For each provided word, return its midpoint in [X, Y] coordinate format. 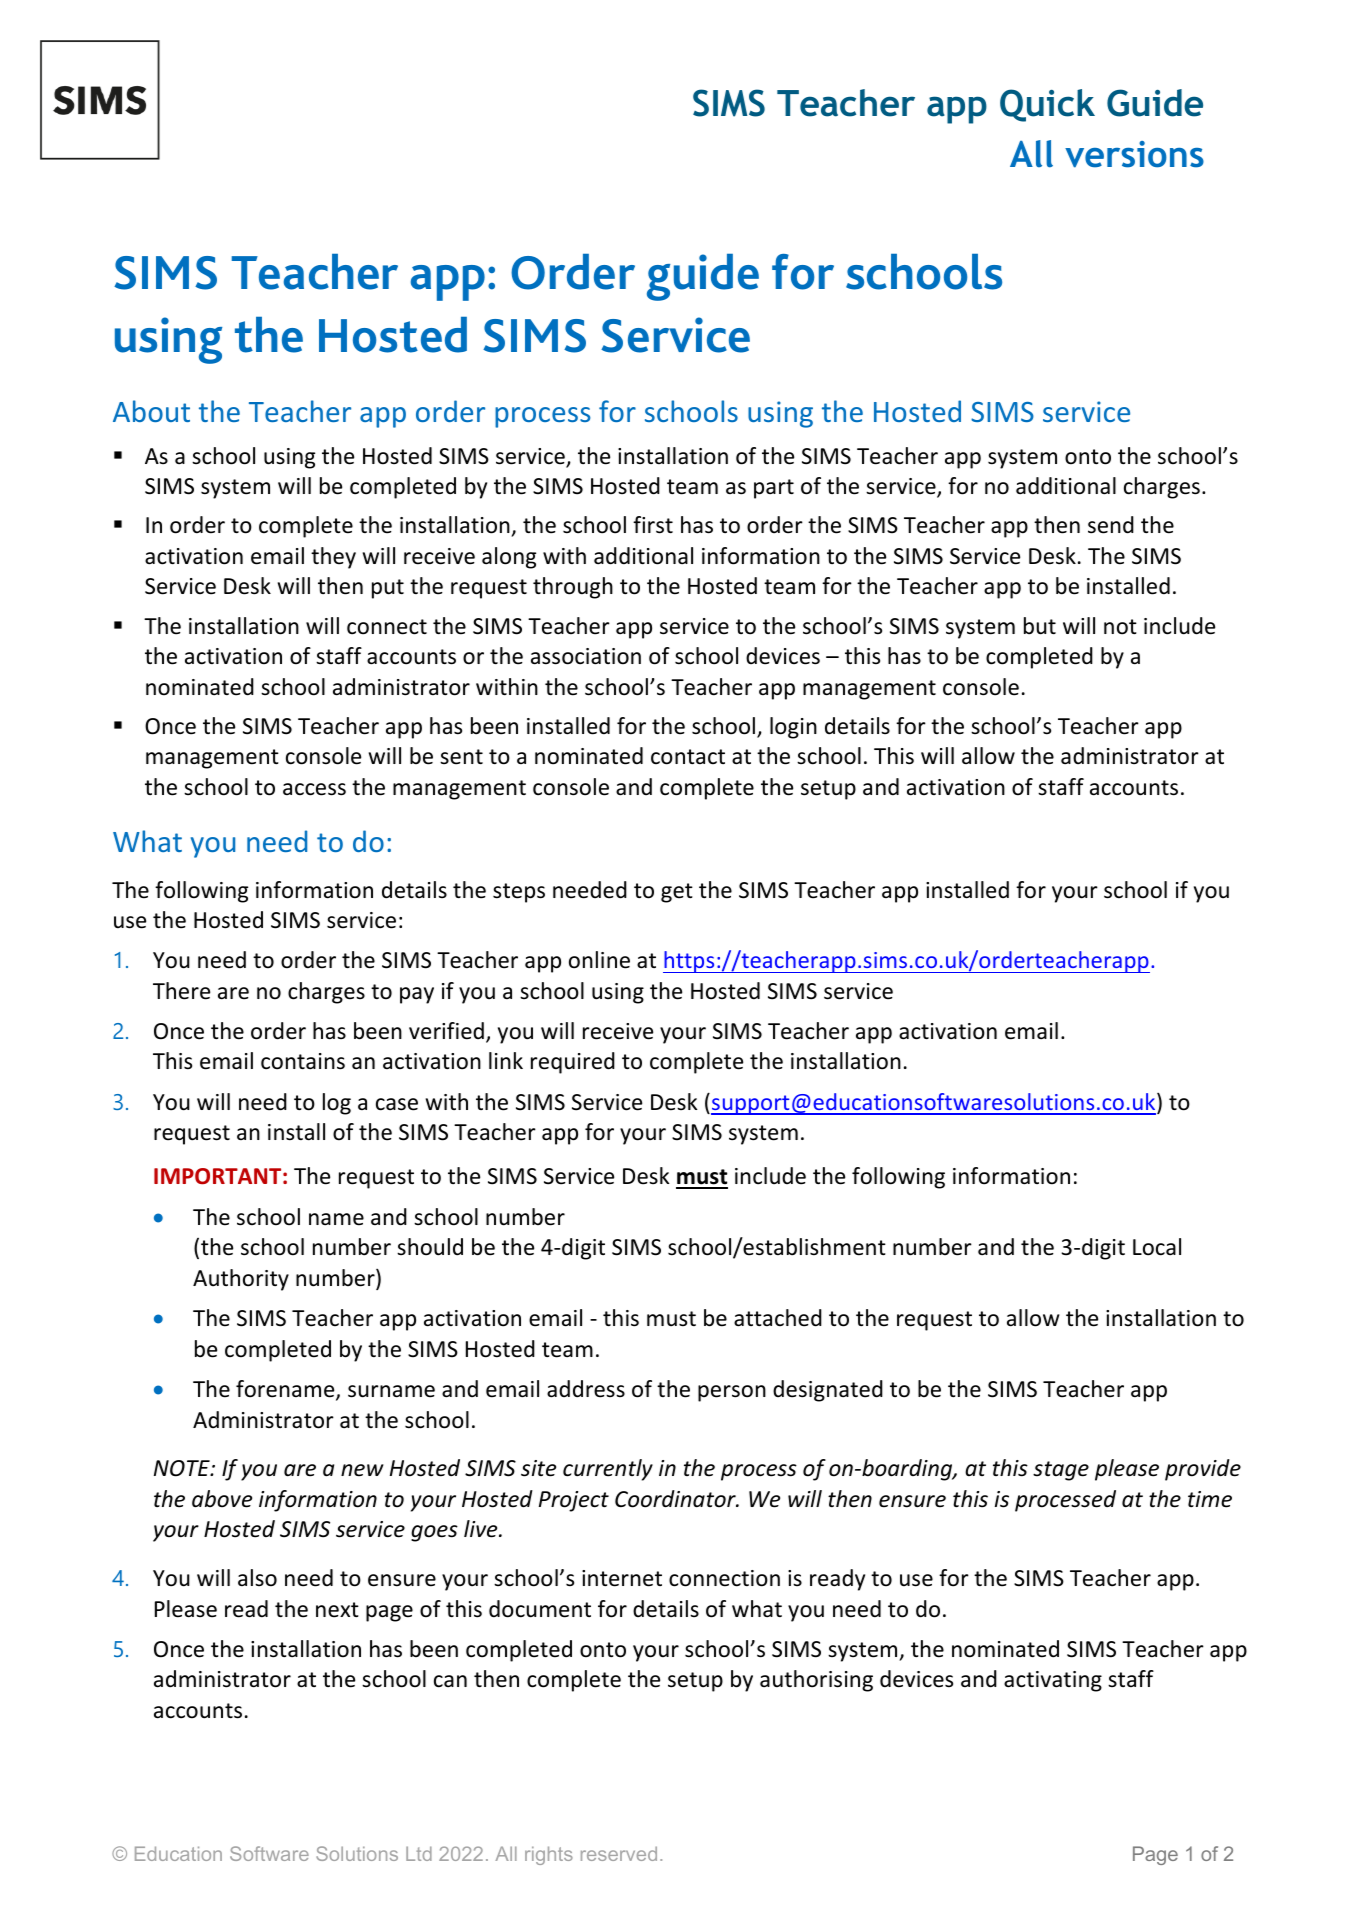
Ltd [419, 1853]
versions [1134, 154]
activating [1053, 1681]
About [151, 411]
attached [778, 1318]
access [314, 789]
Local [1157, 1247]
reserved [619, 1853]
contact [688, 757]
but [1040, 626]
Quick [1047, 105]
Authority [241, 1280]
